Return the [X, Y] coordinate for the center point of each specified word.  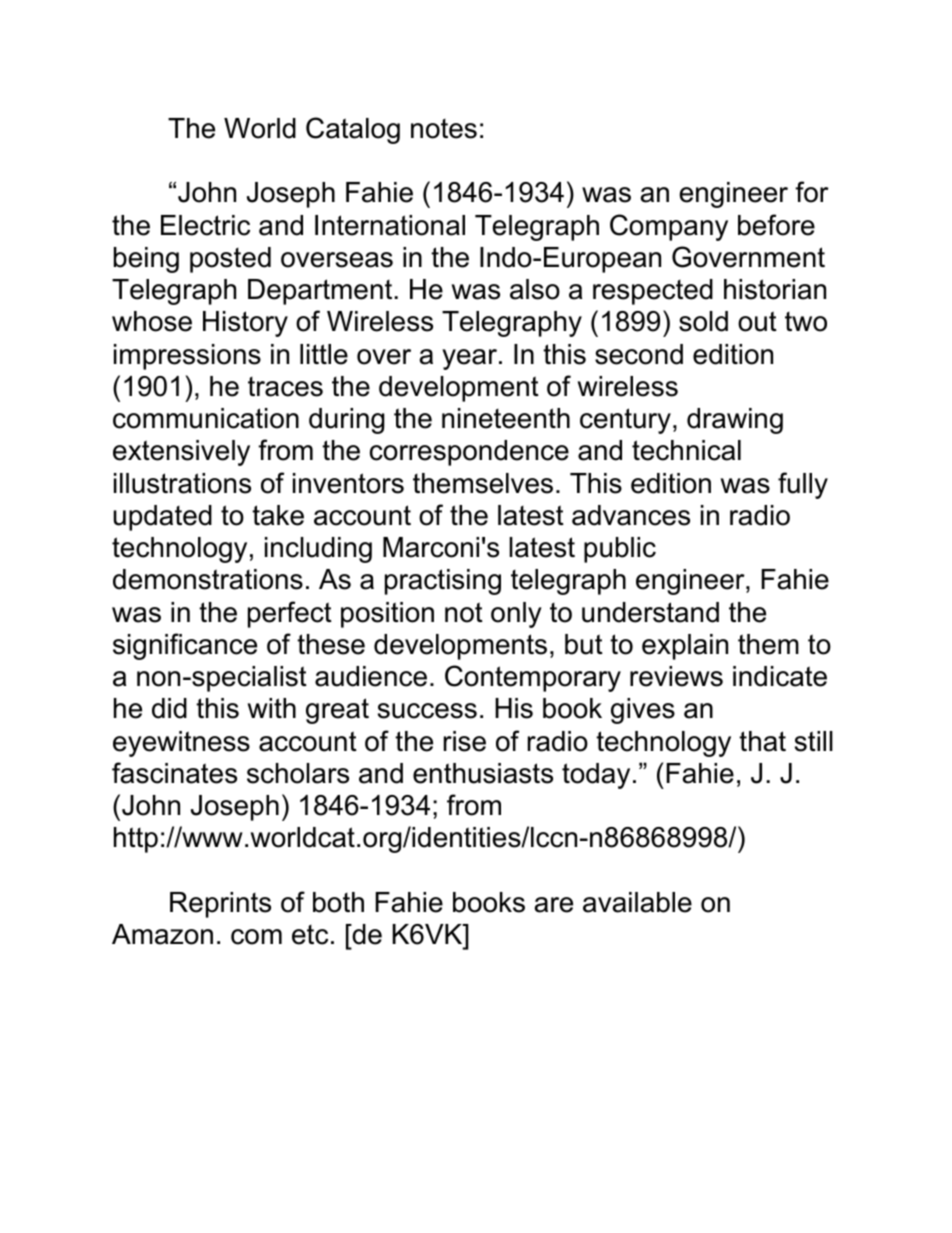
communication [206, 418]
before [776, 225]
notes [444, 129]
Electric [205, 225]
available [637, 902]
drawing [735, 421]
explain [685, 647]
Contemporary [533, 678]
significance [185, 646]
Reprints [220, 905]
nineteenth [506, 418]
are [553, 905]
